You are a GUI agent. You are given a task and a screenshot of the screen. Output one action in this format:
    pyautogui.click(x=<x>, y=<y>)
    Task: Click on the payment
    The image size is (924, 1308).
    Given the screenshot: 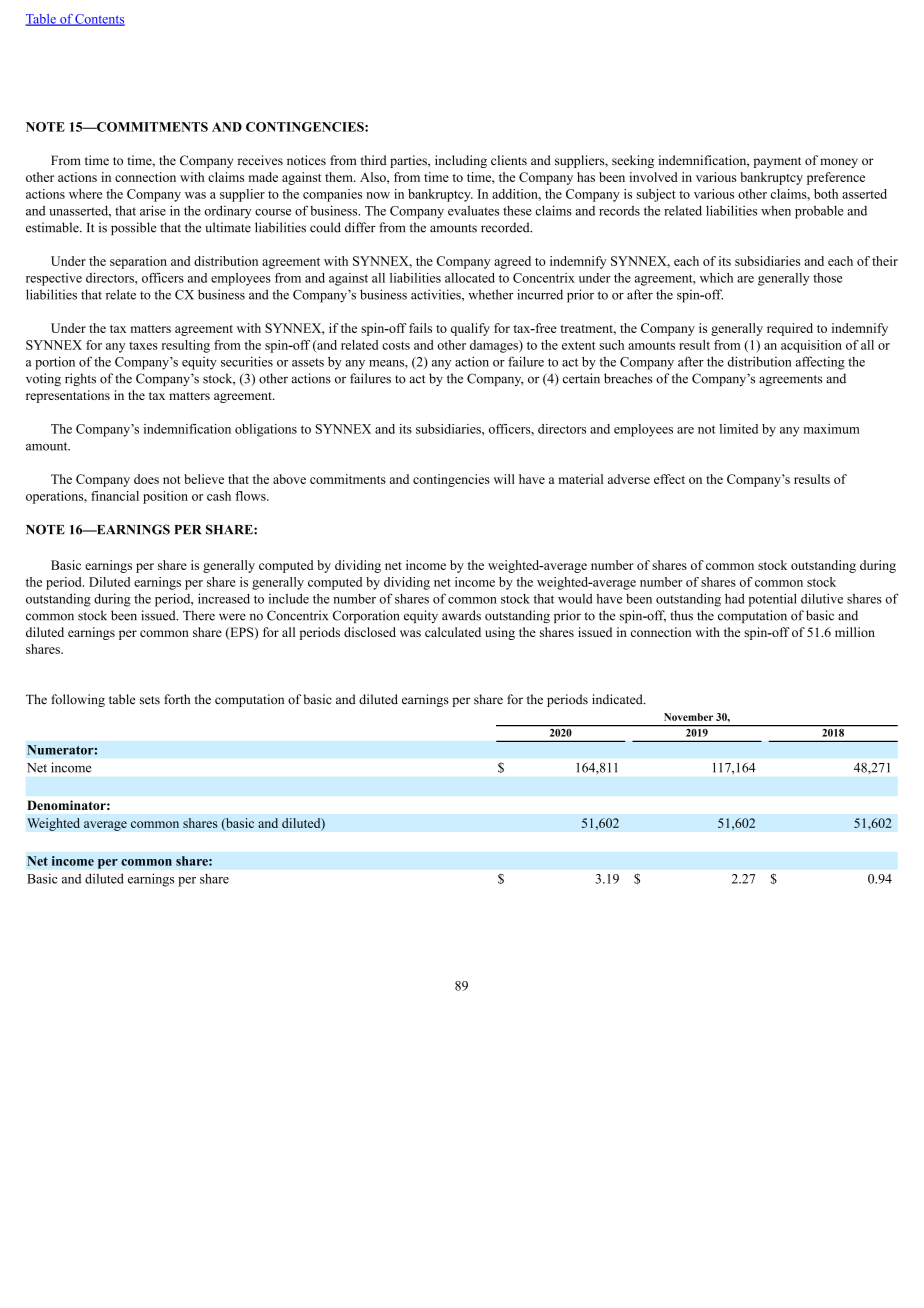 What is the action you would take?
    pyautogui.click(x=777, y=162)
